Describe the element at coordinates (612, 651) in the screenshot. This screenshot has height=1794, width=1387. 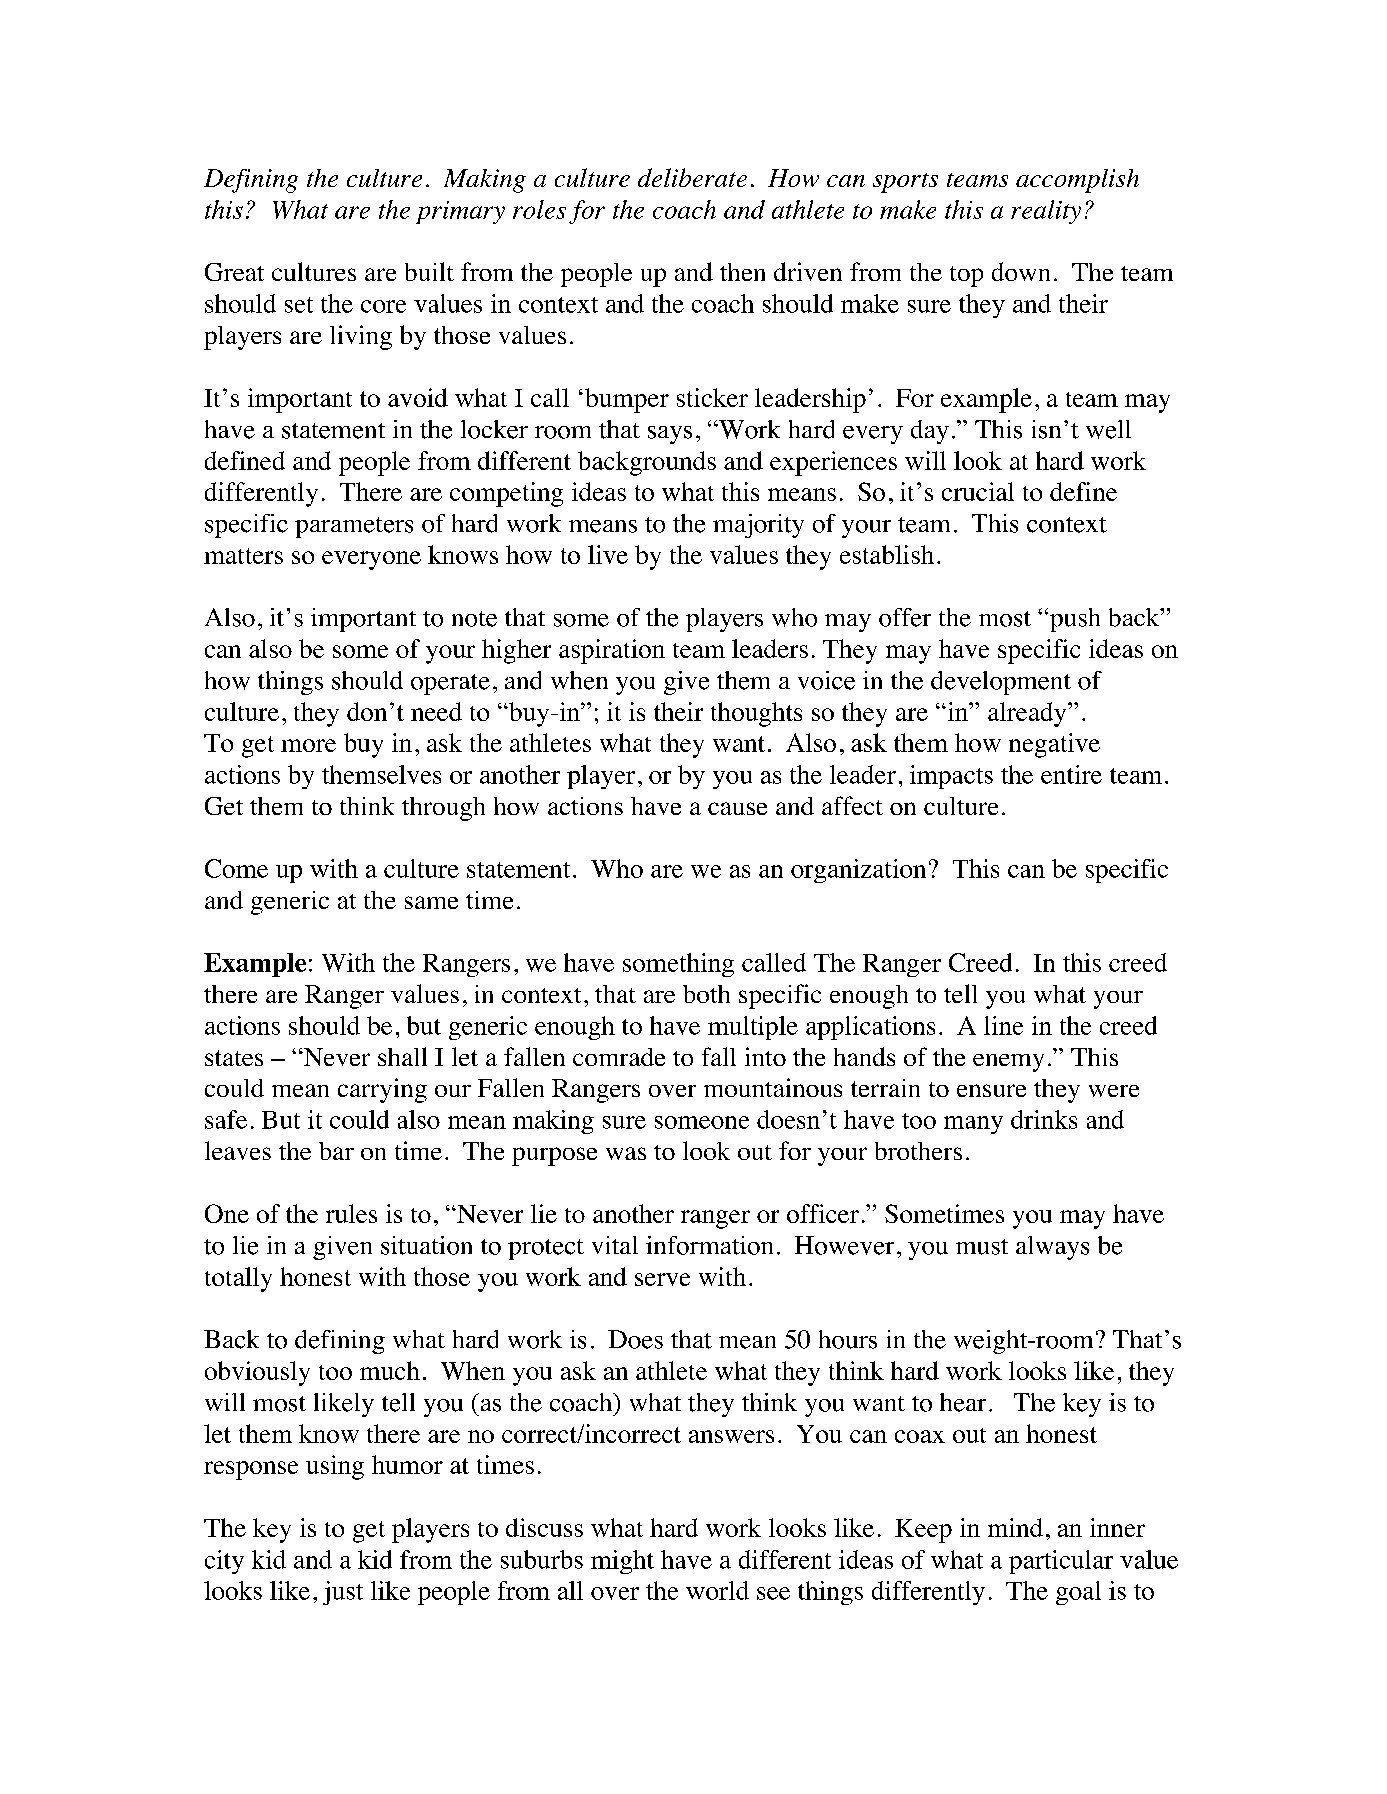
I see `aspiration` at that location.
